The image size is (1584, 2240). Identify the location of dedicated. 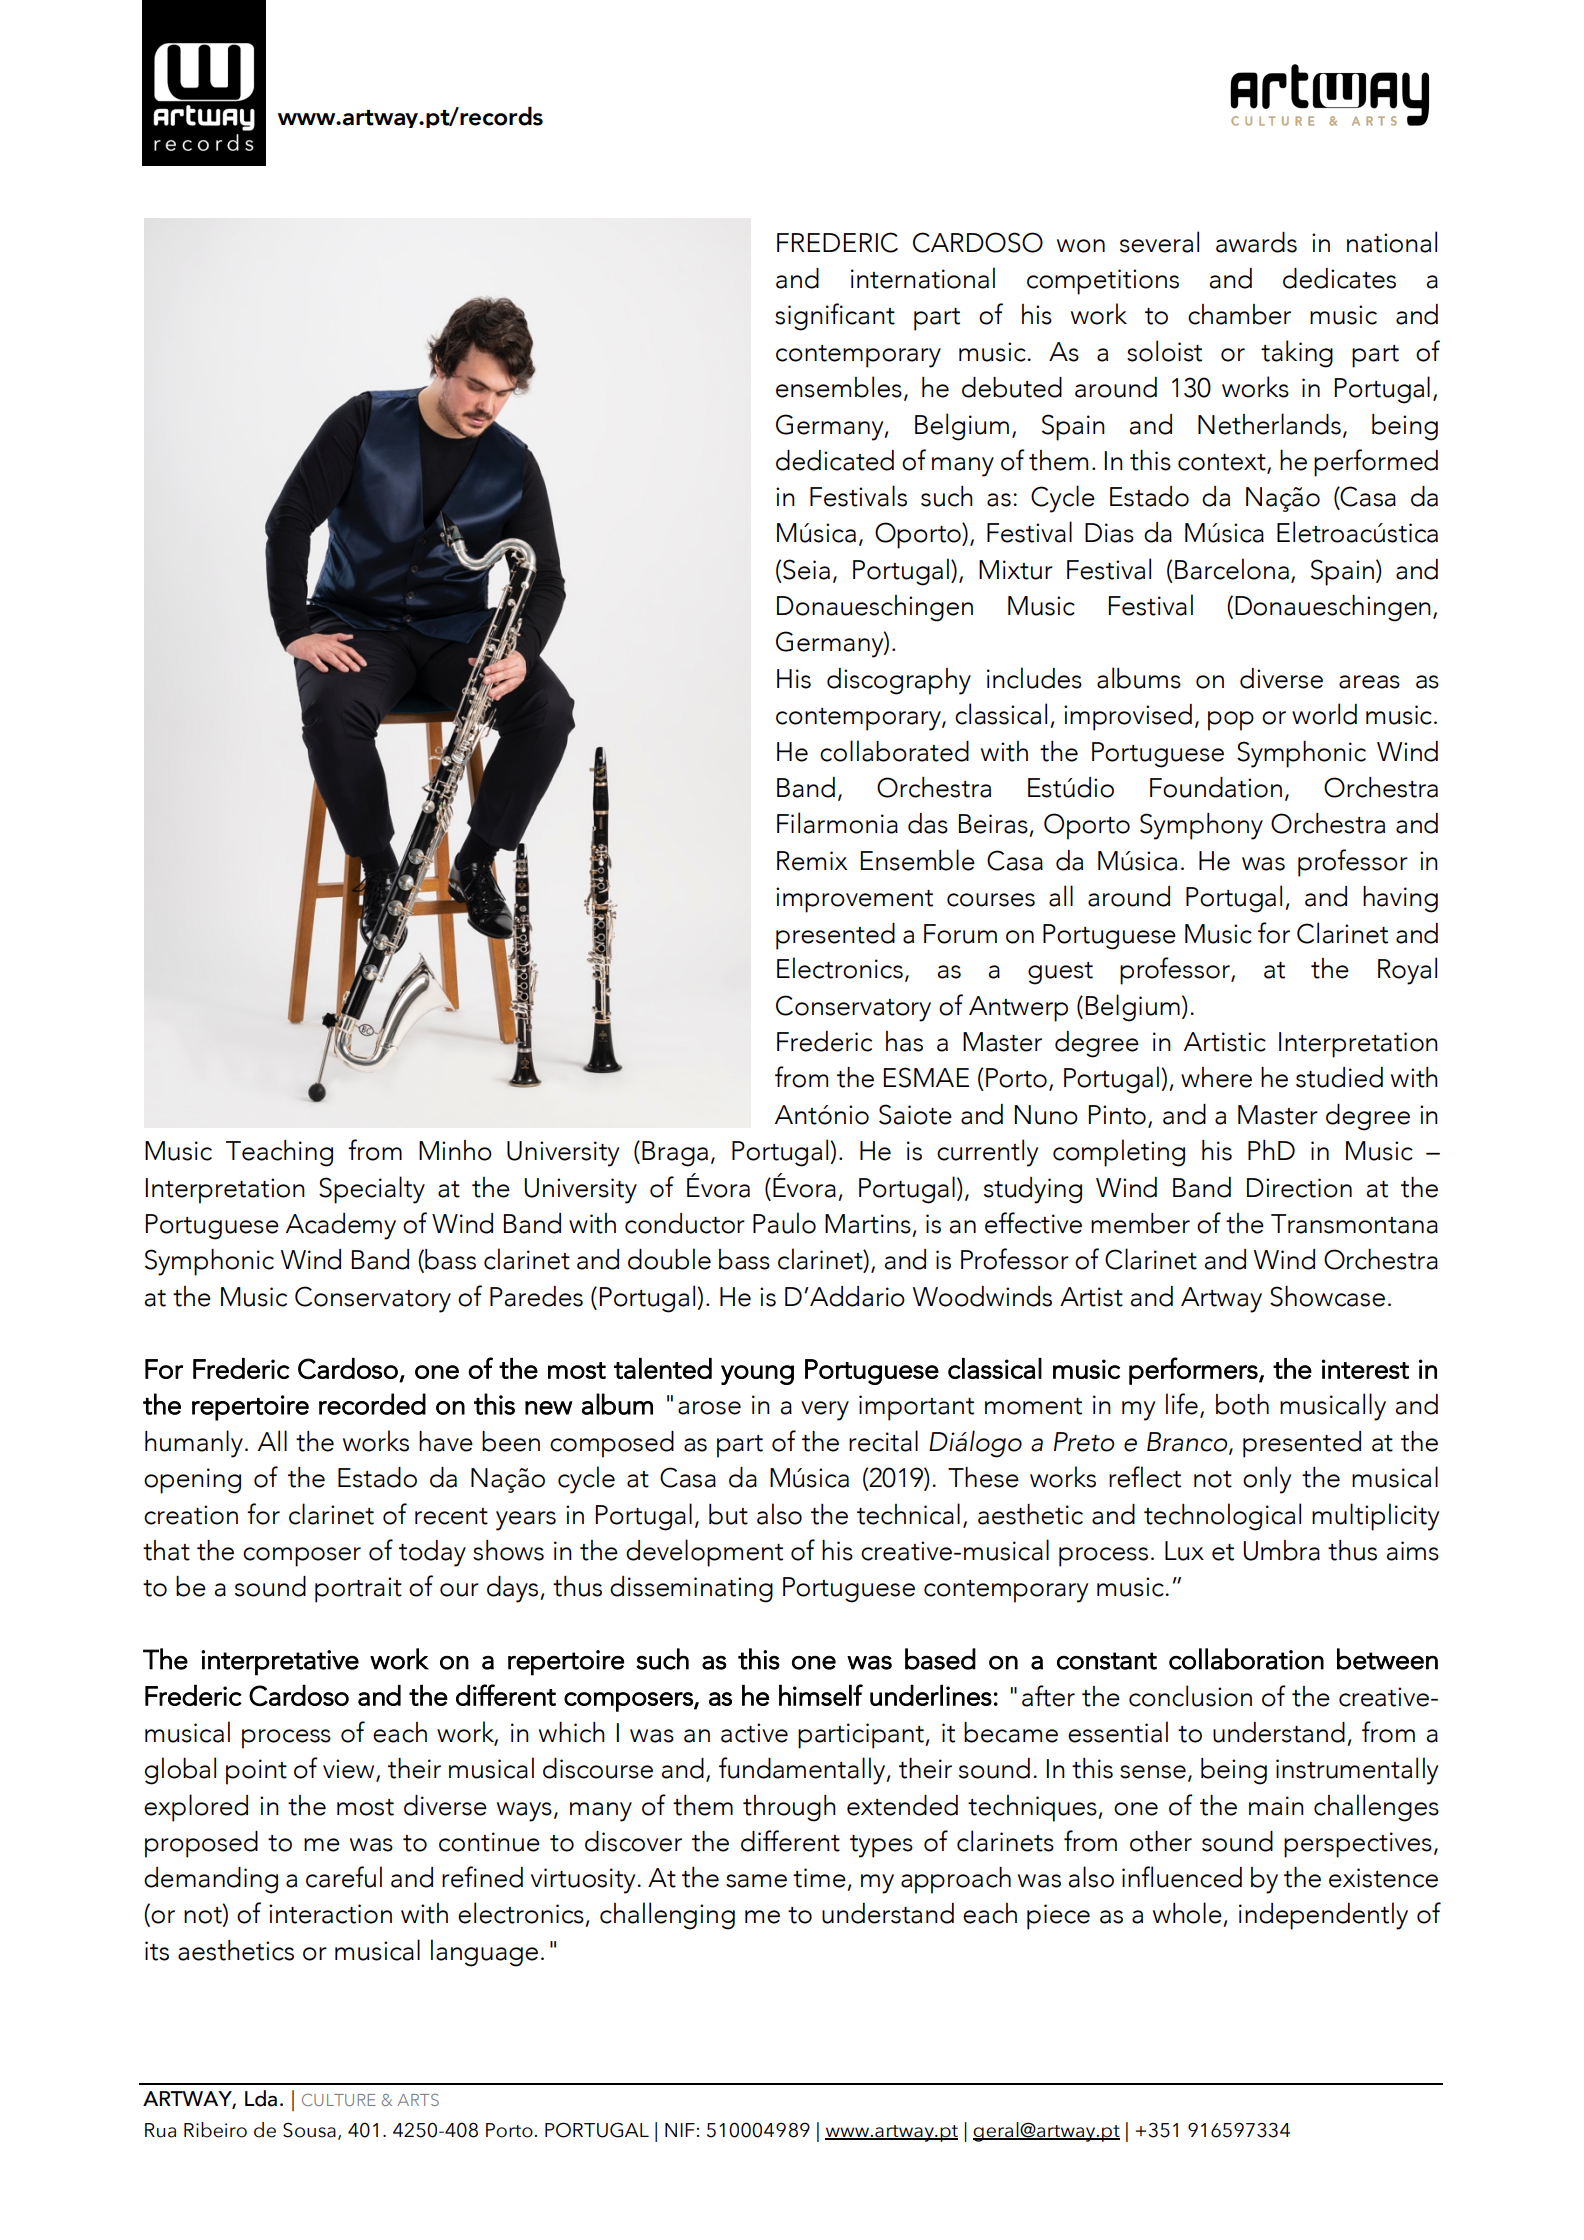
(835, 460).
